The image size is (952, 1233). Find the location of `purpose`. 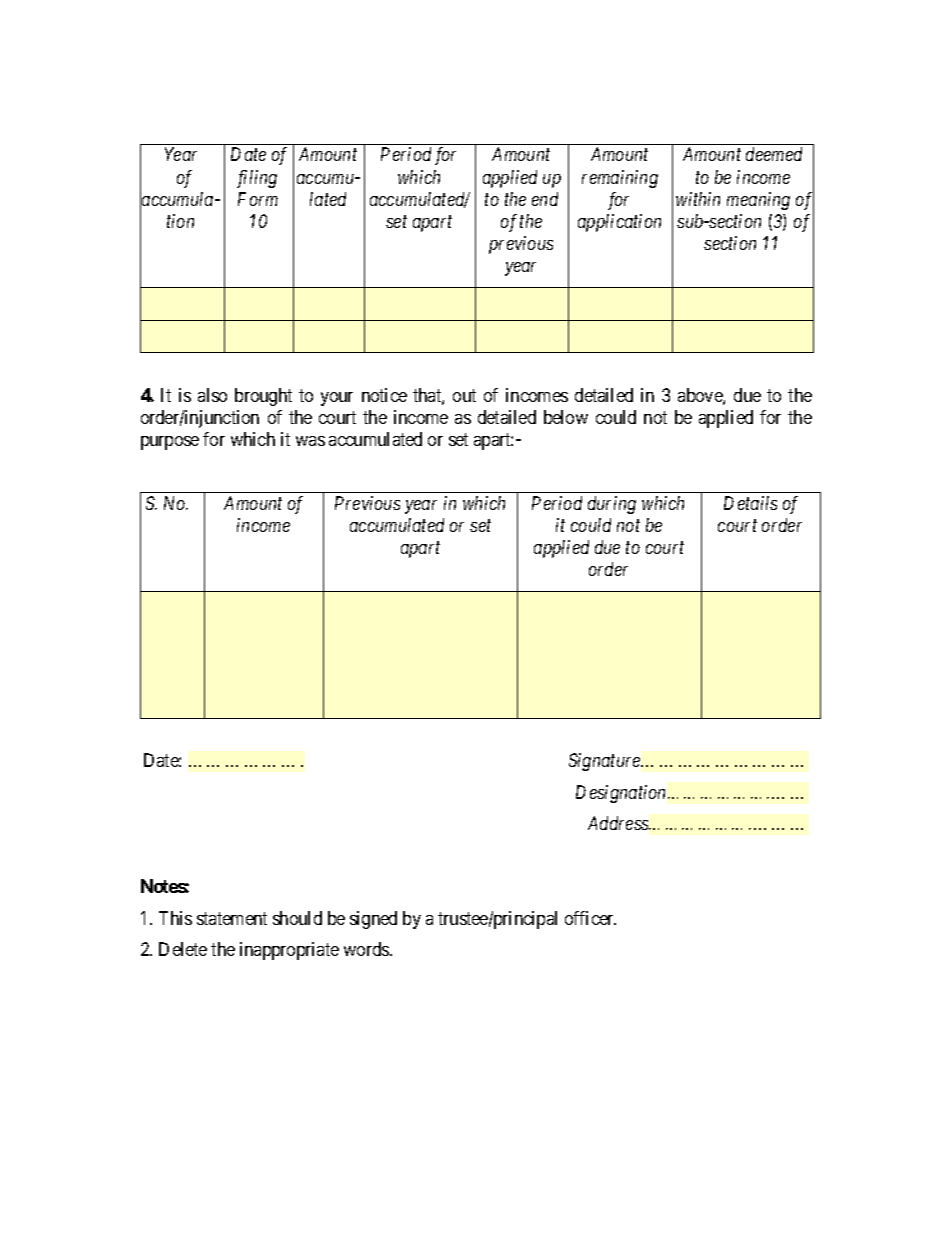

purpose is located at coordinates (170, 443).
